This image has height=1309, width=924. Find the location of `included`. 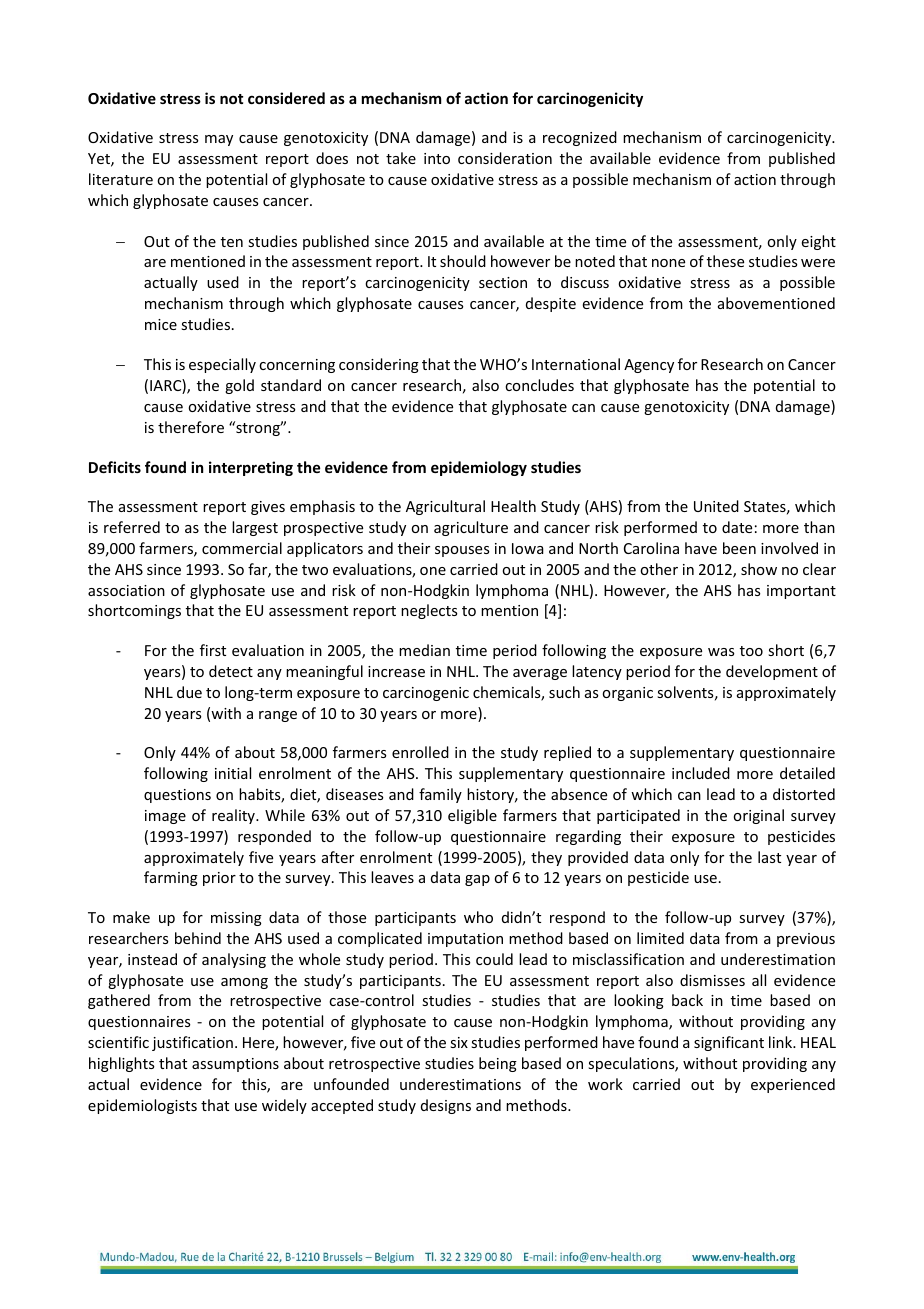

included is located at coordinates (701, 773).
